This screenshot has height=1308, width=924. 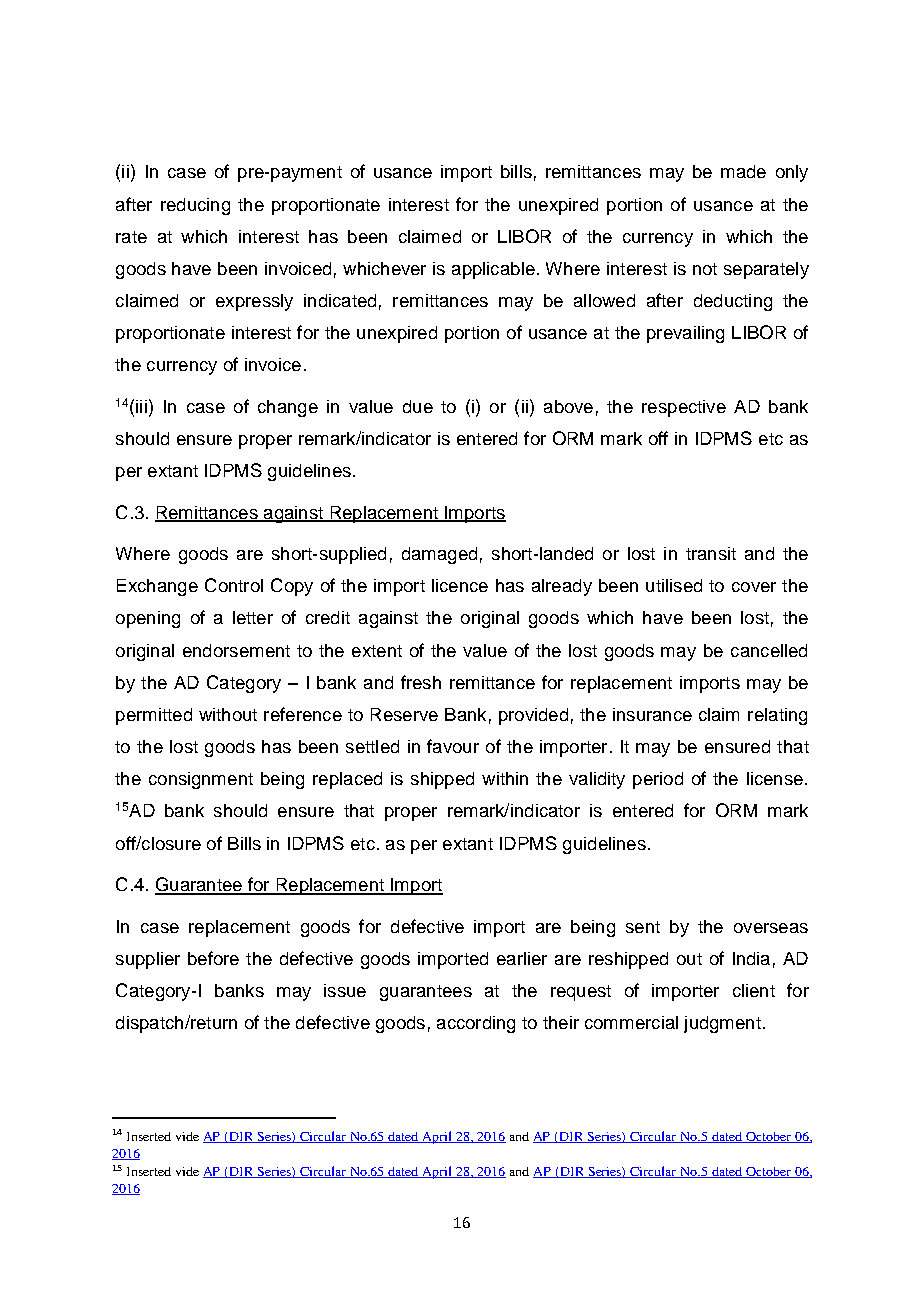 I want to click on reducing, so click(x=195, y=206).
